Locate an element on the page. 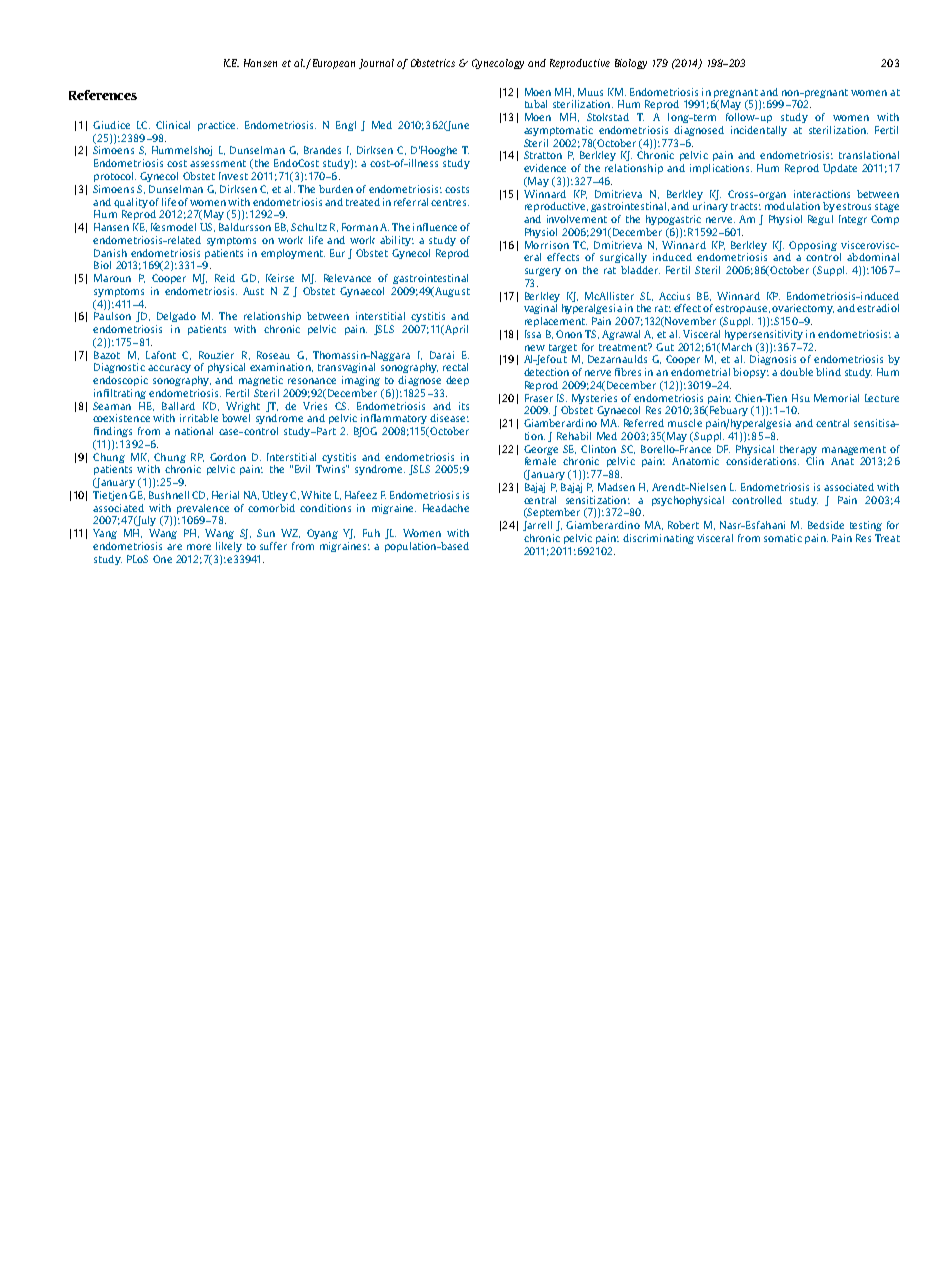 This page has width=952, height=1270. therapy is located at coordinates (798, 450).
